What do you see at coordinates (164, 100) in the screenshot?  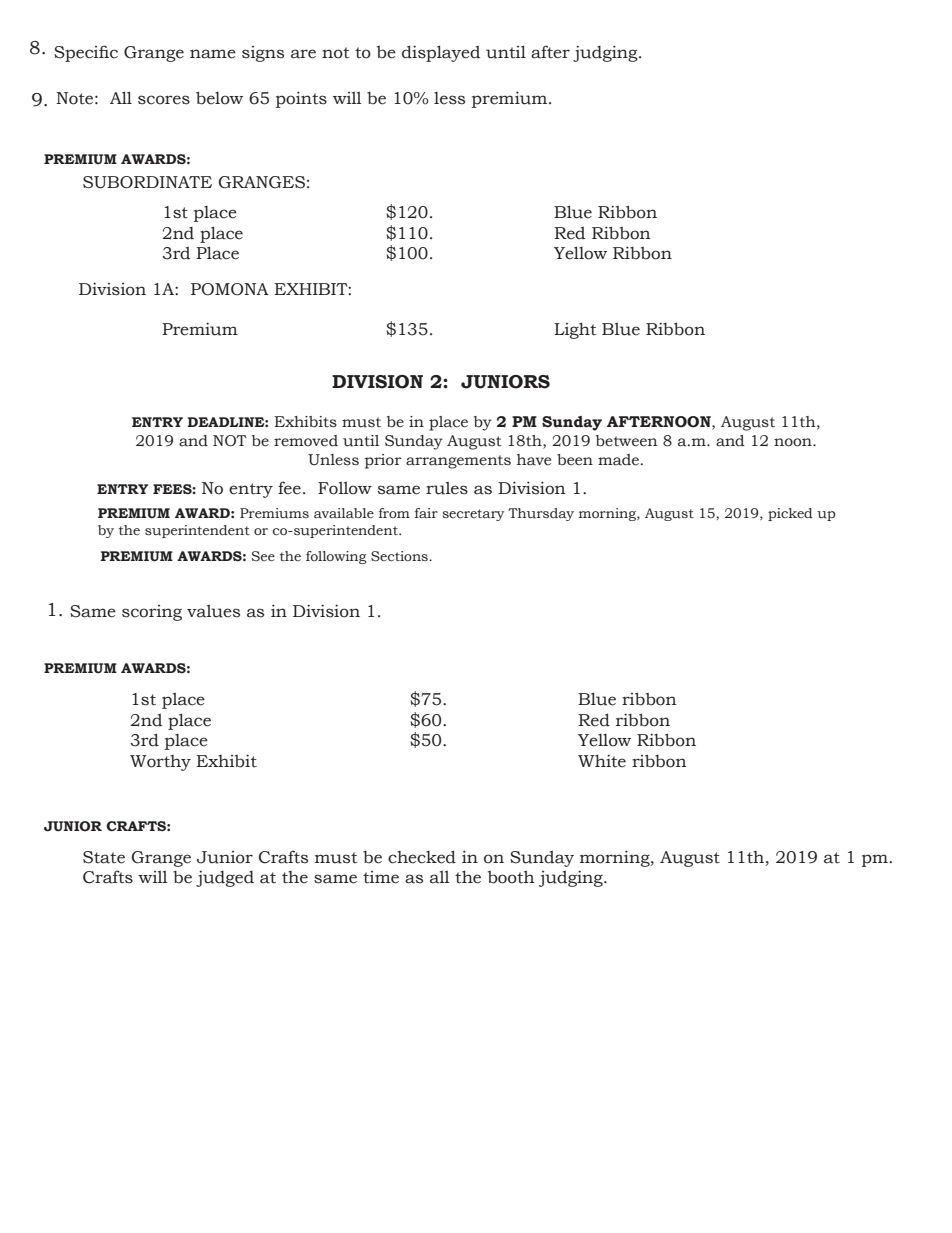 I see `scores` at bounding box center [164, 100].
